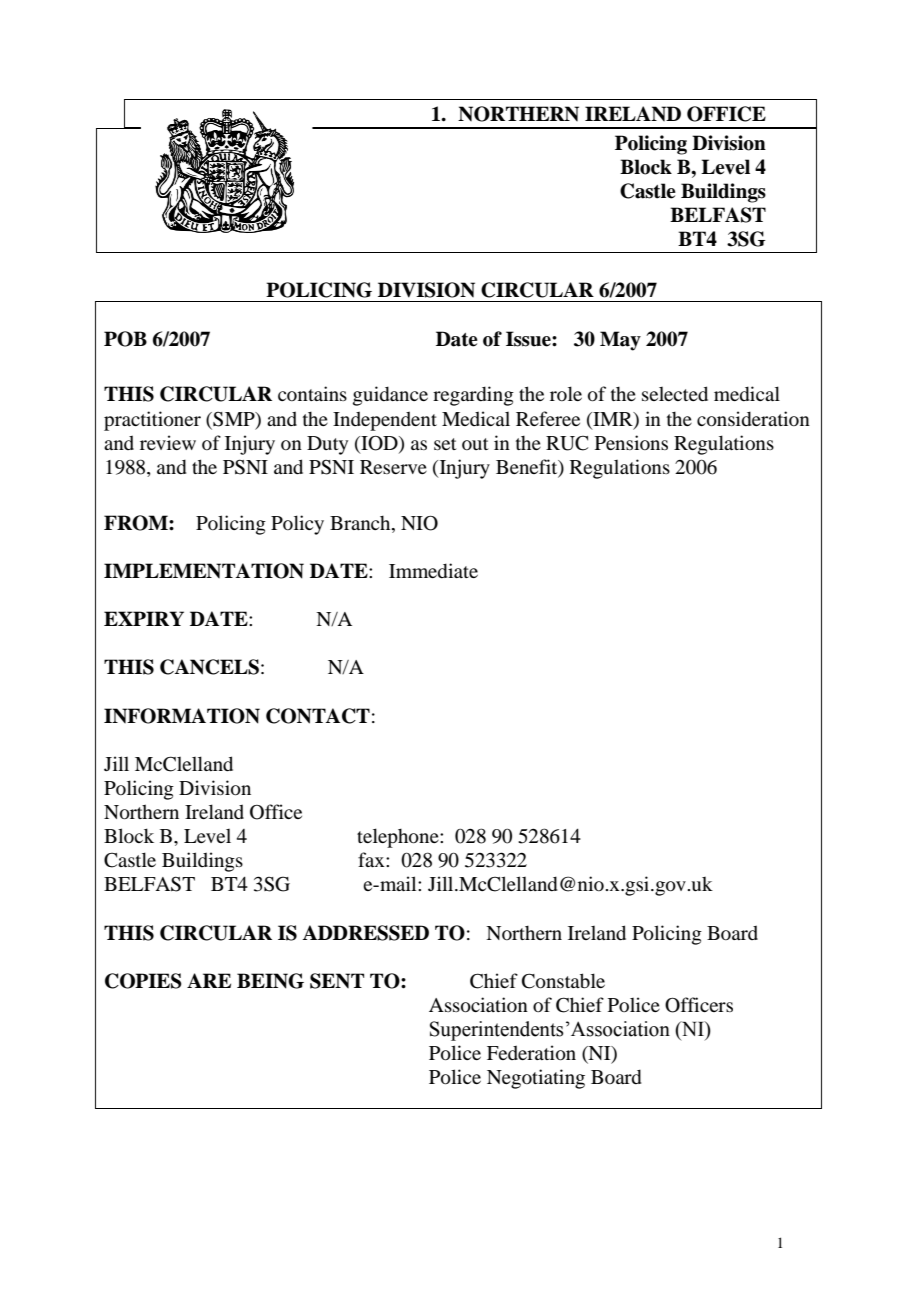  Describe the element at coordinates (433, 570) in the screenshot. I see `Immediate` at that location.
